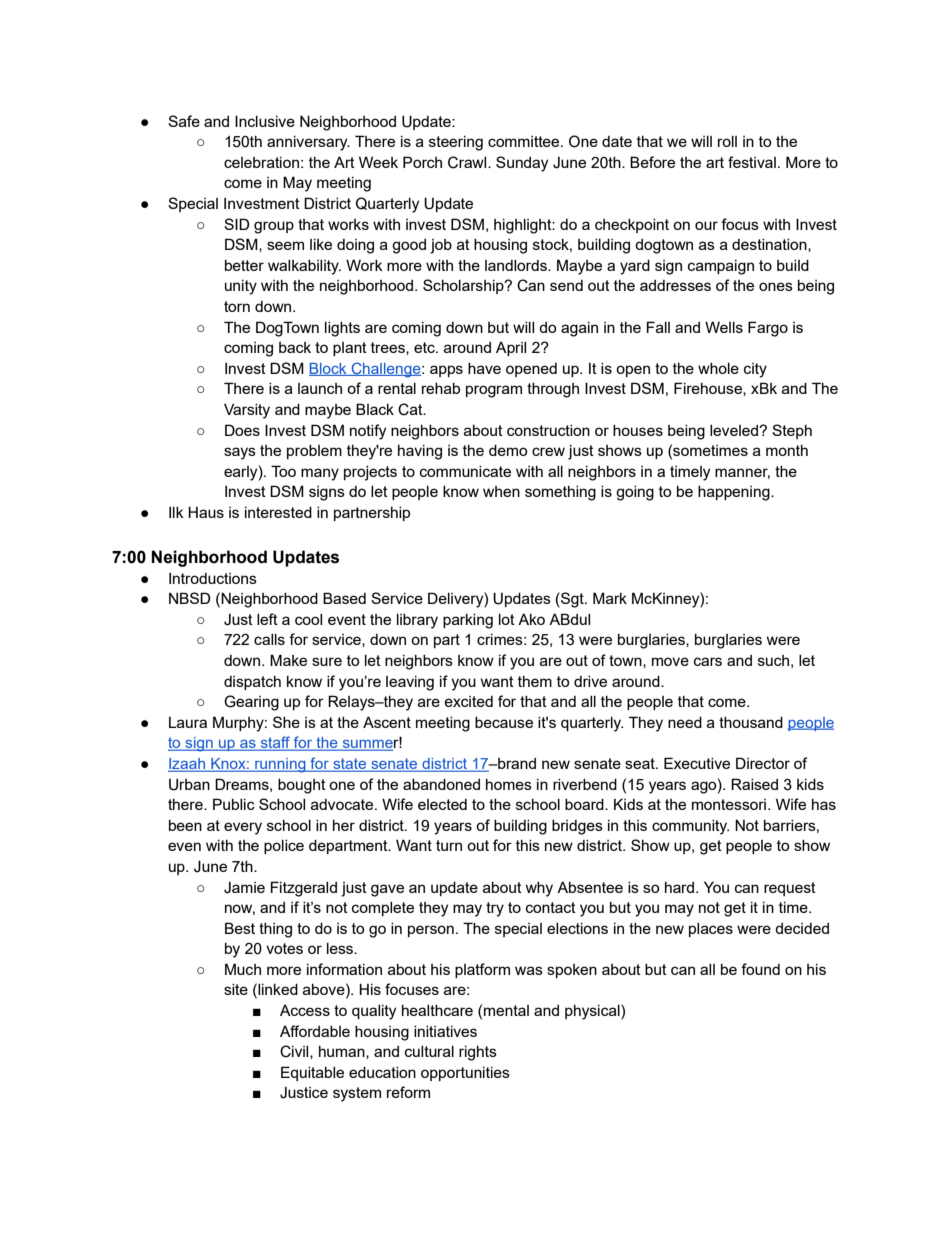 The width and height of the screenshot is (952, 1233). I want to click on when, so click(501, 491).
